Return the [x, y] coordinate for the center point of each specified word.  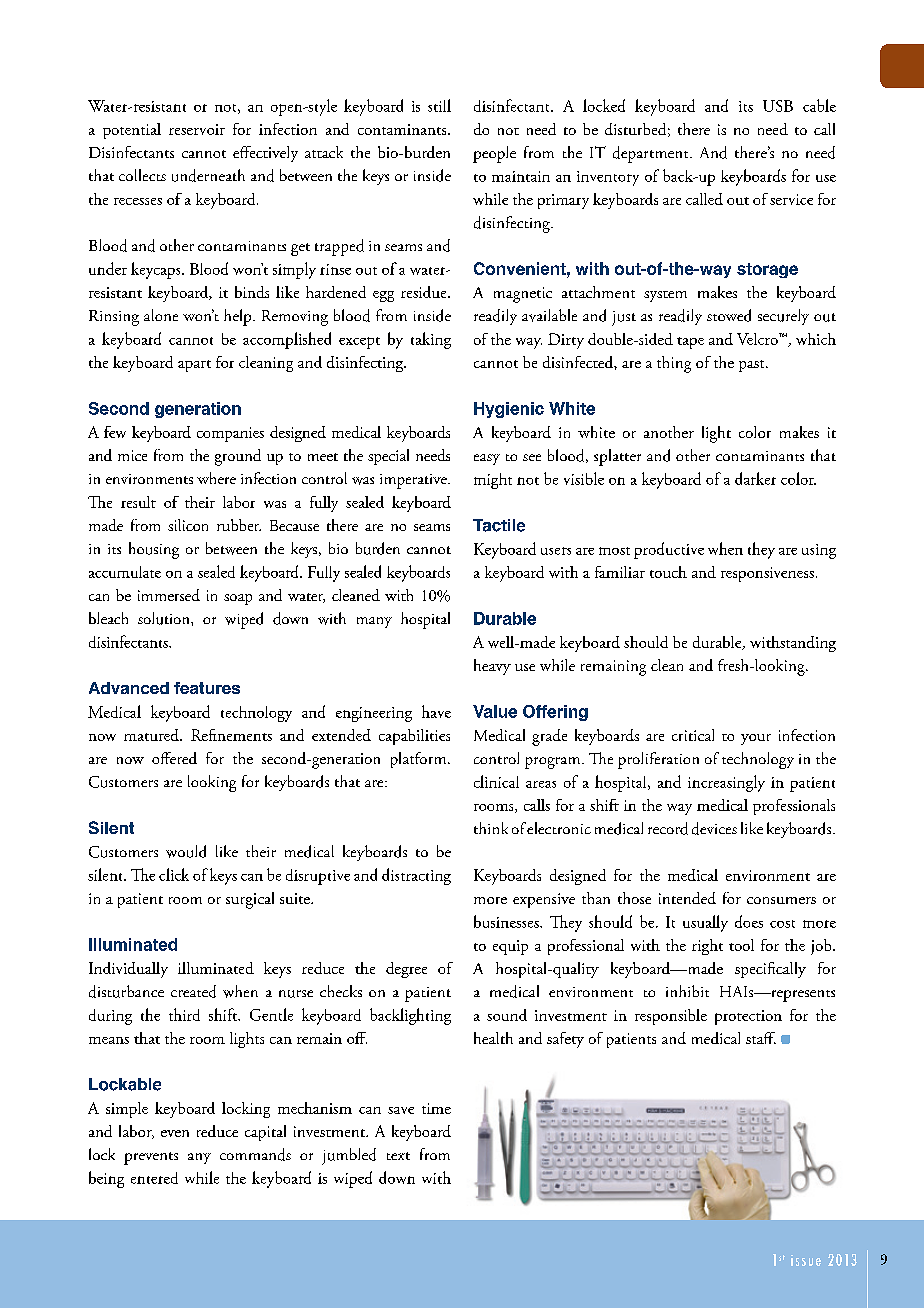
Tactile [499, 525]
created [193, 991]
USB [778, 106]
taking [431, 340]
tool [741, 945]
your [756, 739]
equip [510, 947]
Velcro [758, 339]
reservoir [197, 129]
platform [420, 760]
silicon [188, 525]
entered [154, 1178]
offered [174, 758]
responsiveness [767, 574]
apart [194, 366]
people [494, 154]
